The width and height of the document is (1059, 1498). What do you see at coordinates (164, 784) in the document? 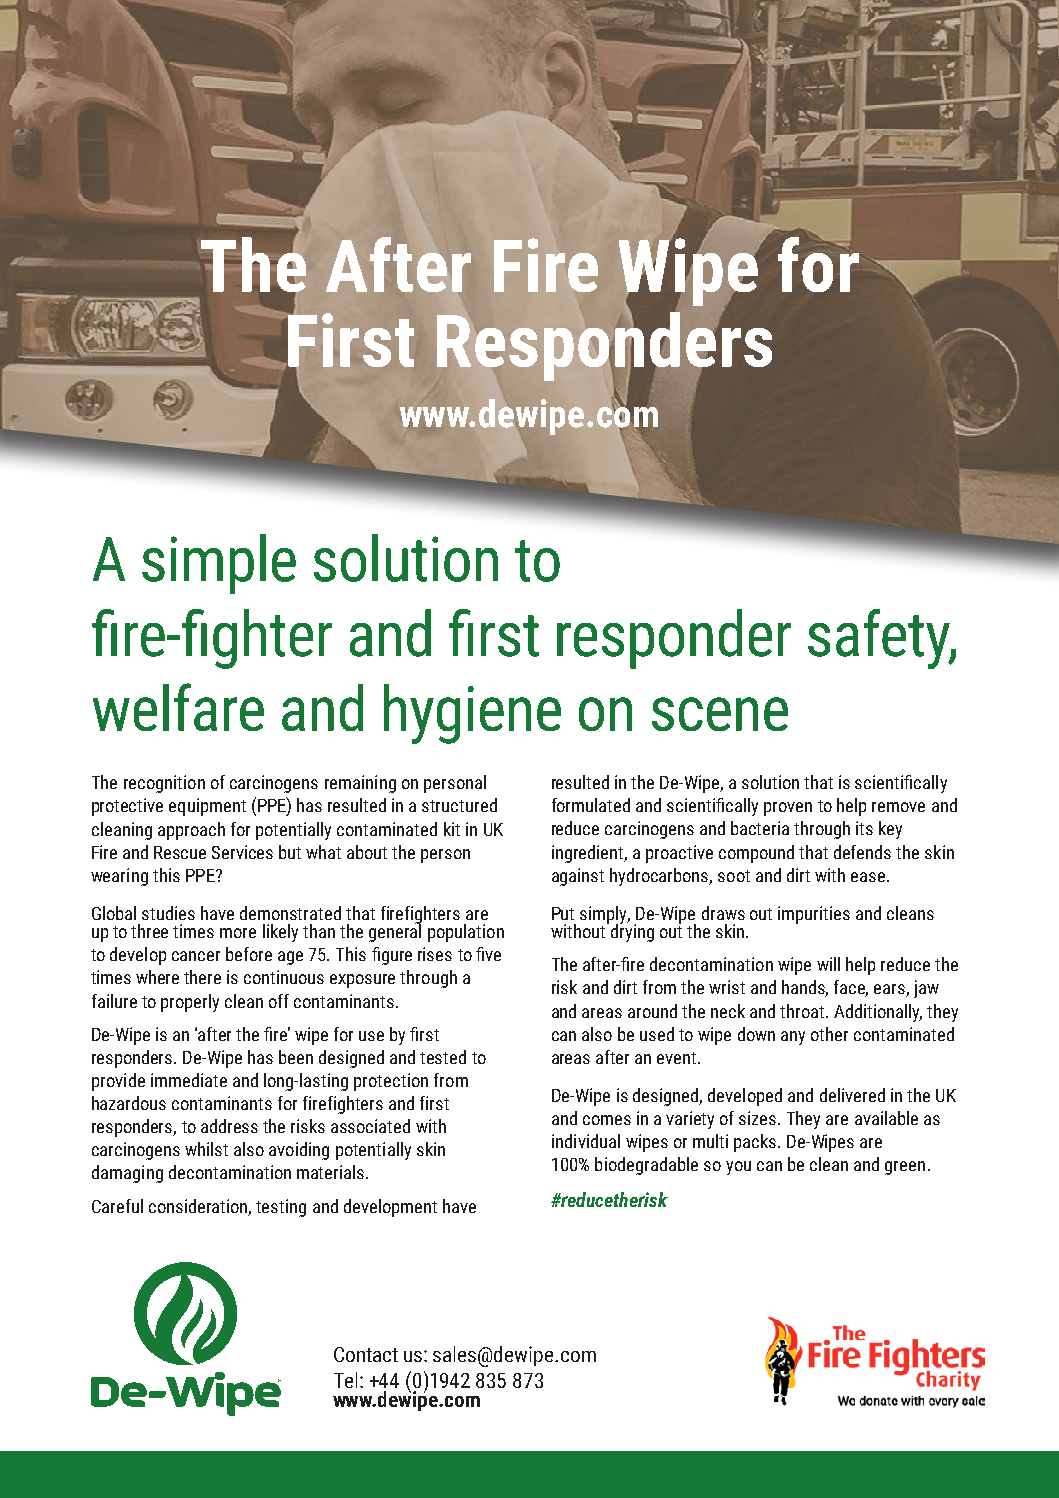
I see `recognition` at bounding box center [164, 784].
